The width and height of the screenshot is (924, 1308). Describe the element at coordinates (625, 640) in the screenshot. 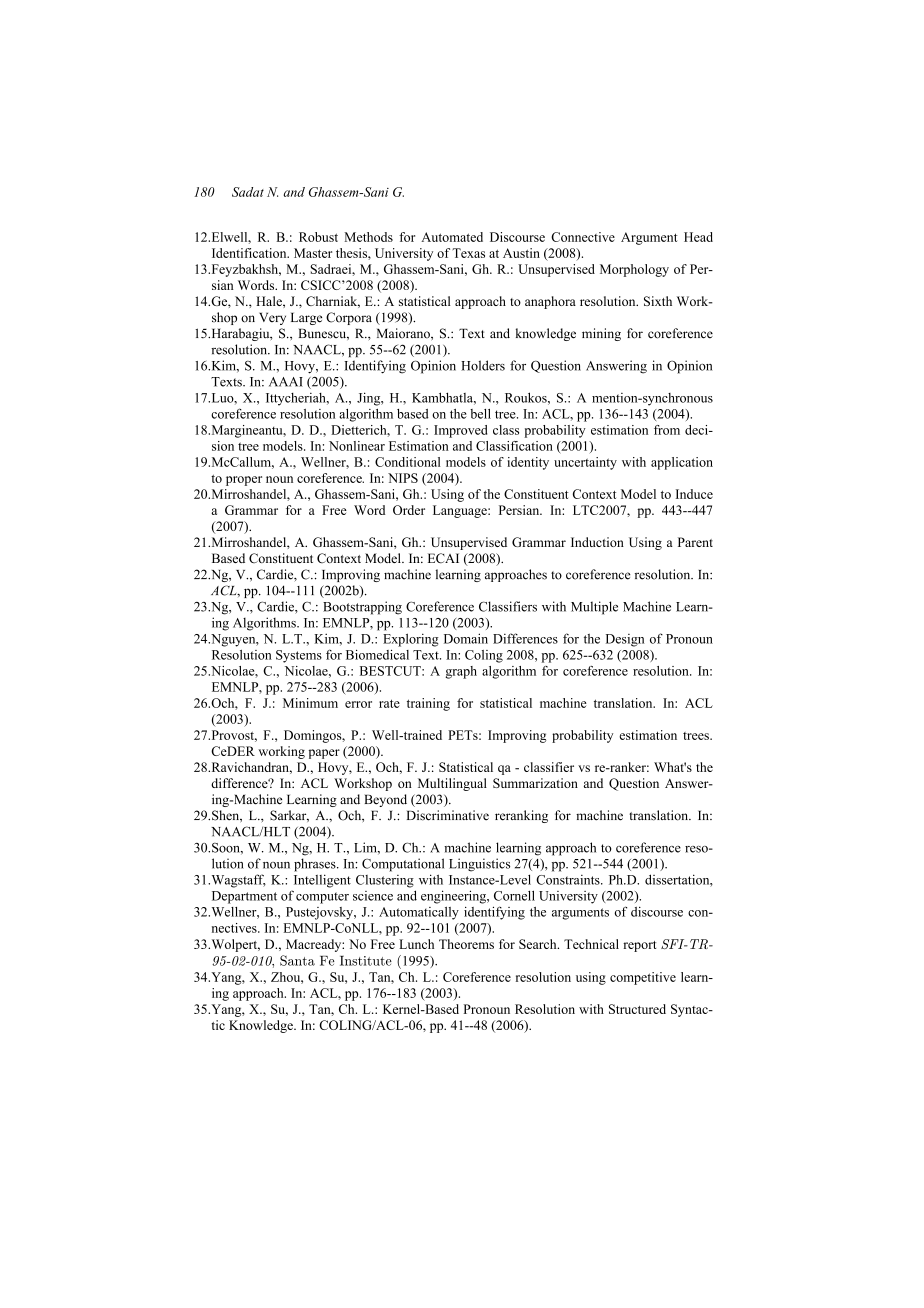

I see `Design` at that location.
